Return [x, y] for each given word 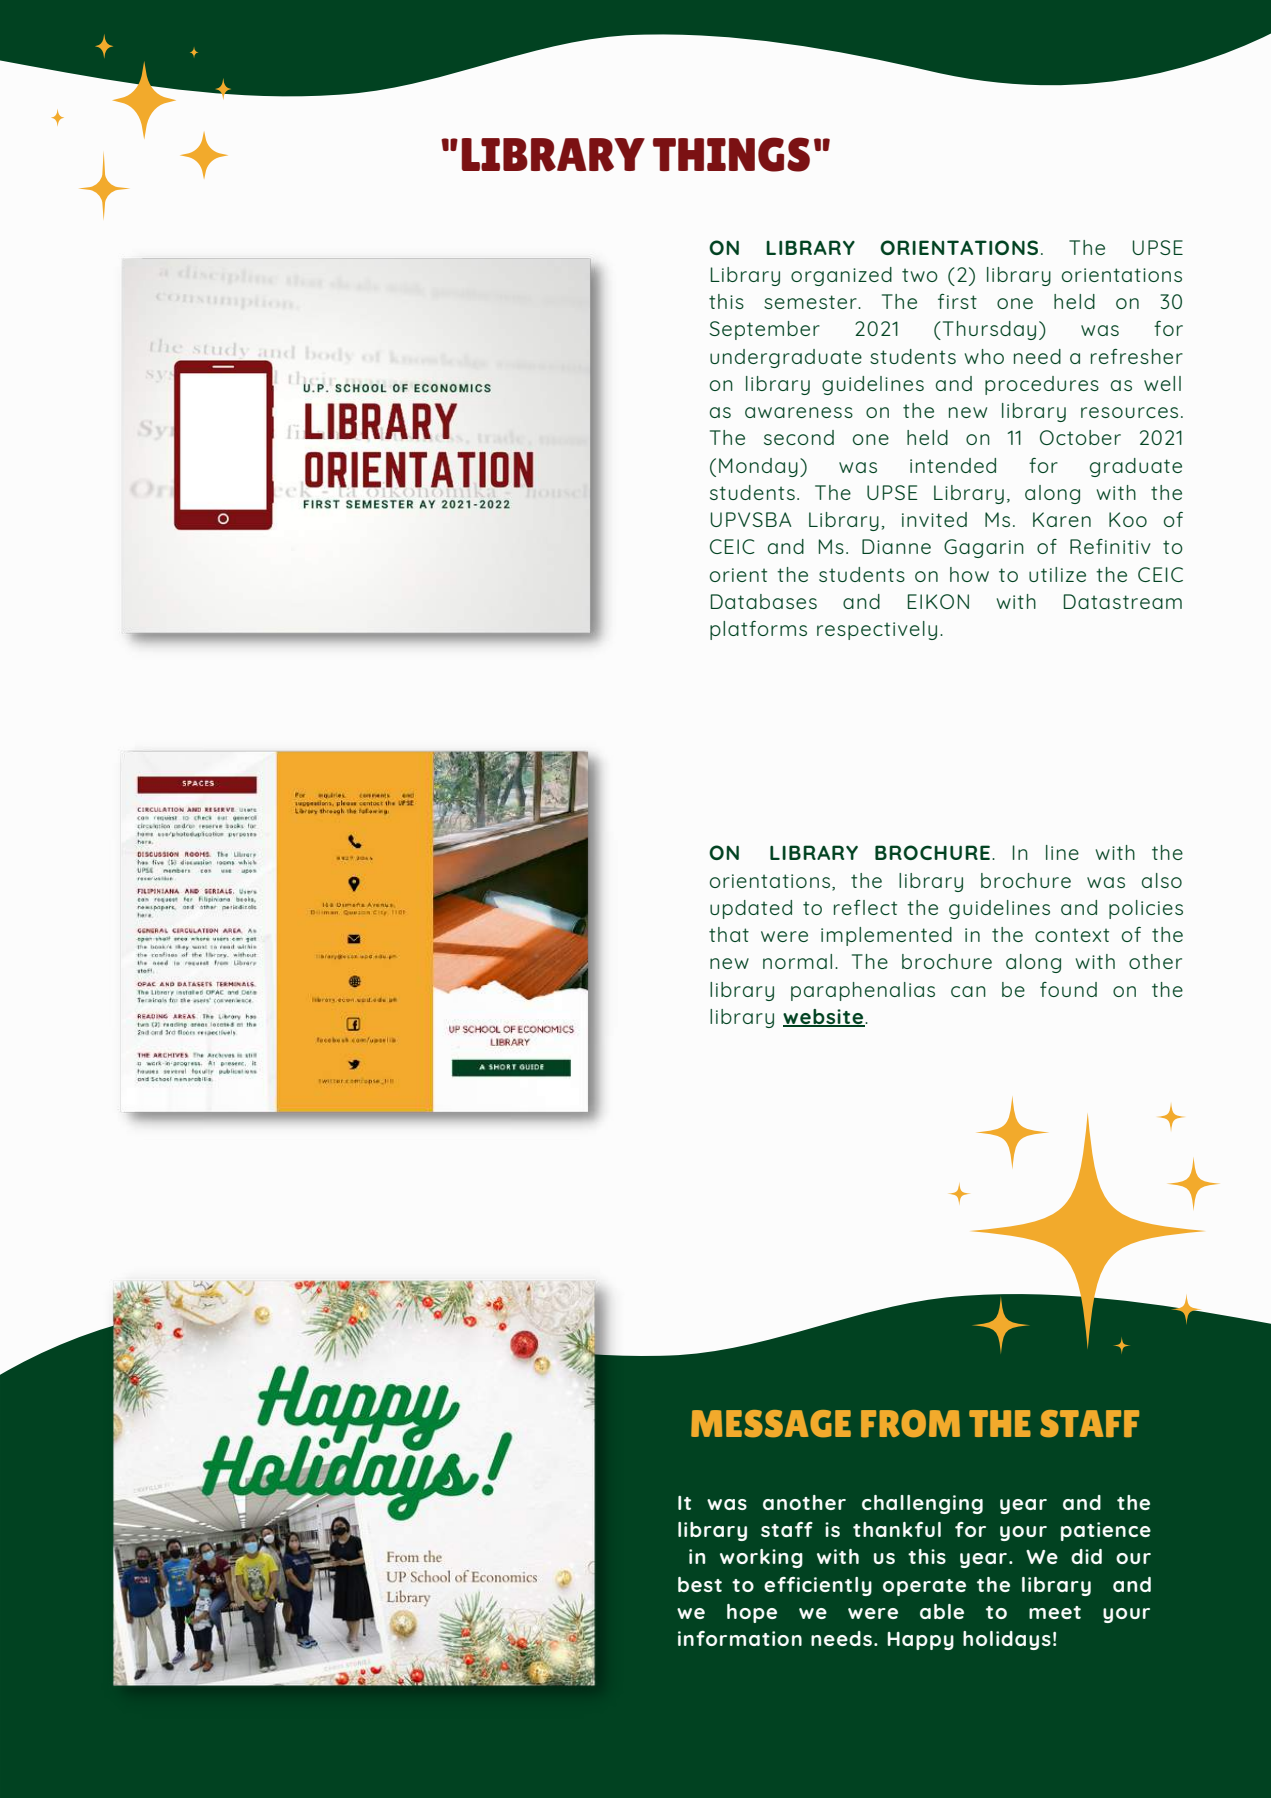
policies [1146, 909]
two [920, 275]
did [1086, 1556]
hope [752, 1613]
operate [924, 1587]
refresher [1137, 356]
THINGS [731, 154]
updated [751, 909]
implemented [886, 936]
